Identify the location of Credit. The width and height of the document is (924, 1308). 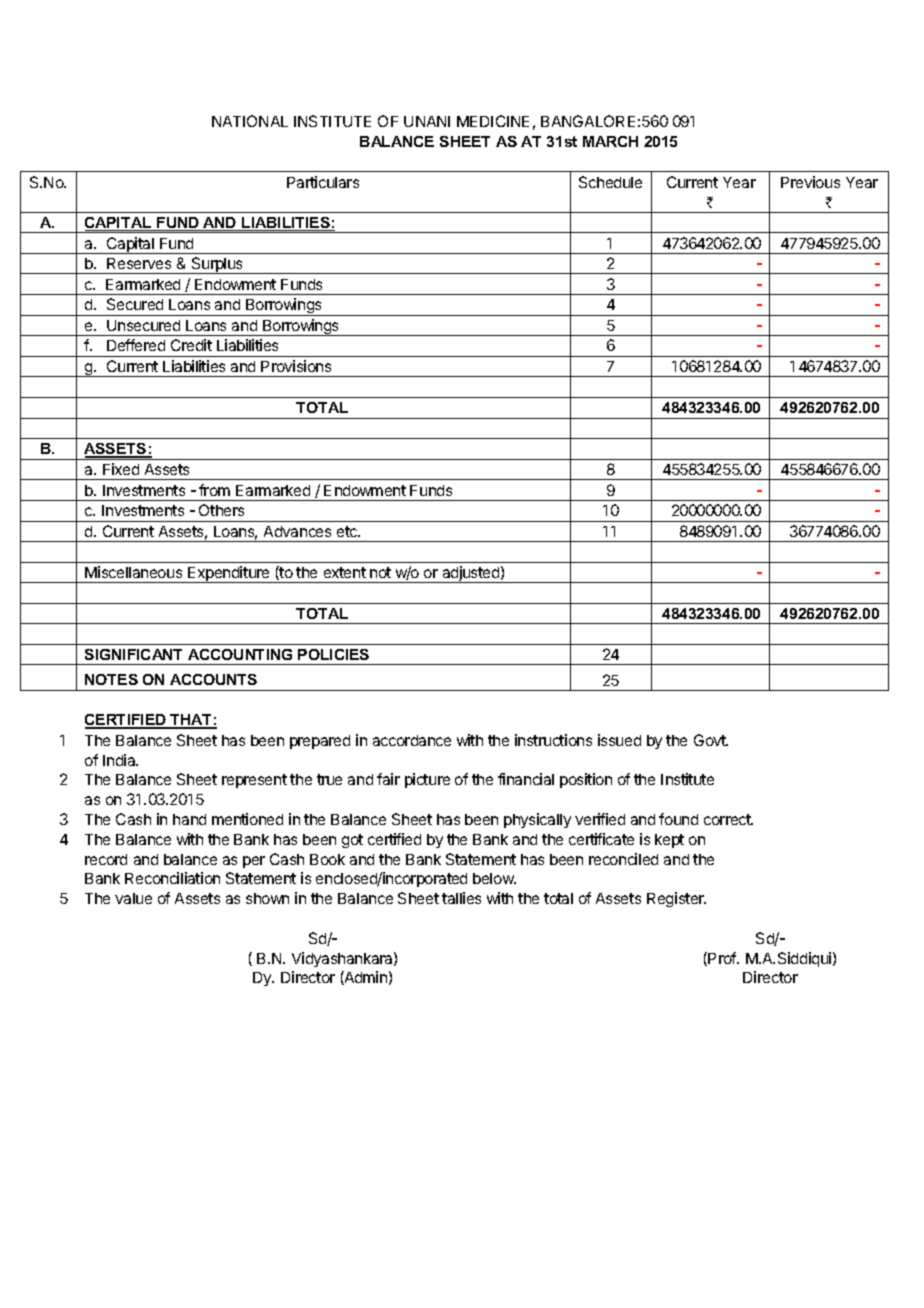
(191, 345).
